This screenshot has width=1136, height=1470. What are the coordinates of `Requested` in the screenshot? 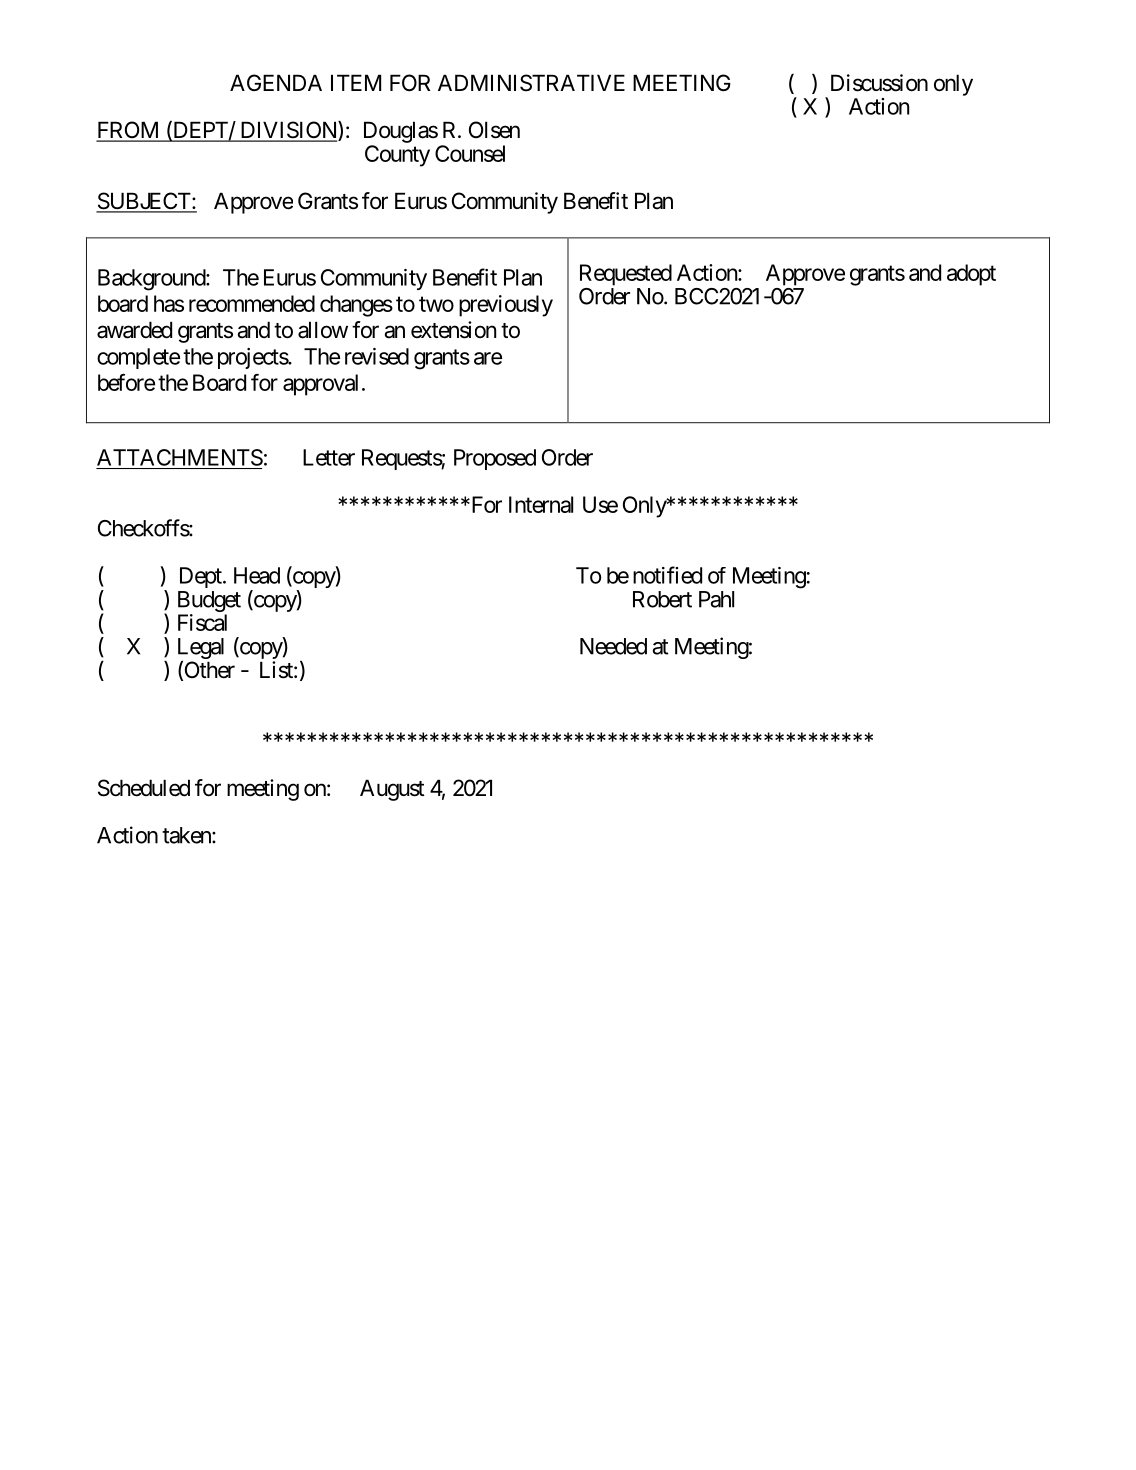 It's located at (626, 275).
